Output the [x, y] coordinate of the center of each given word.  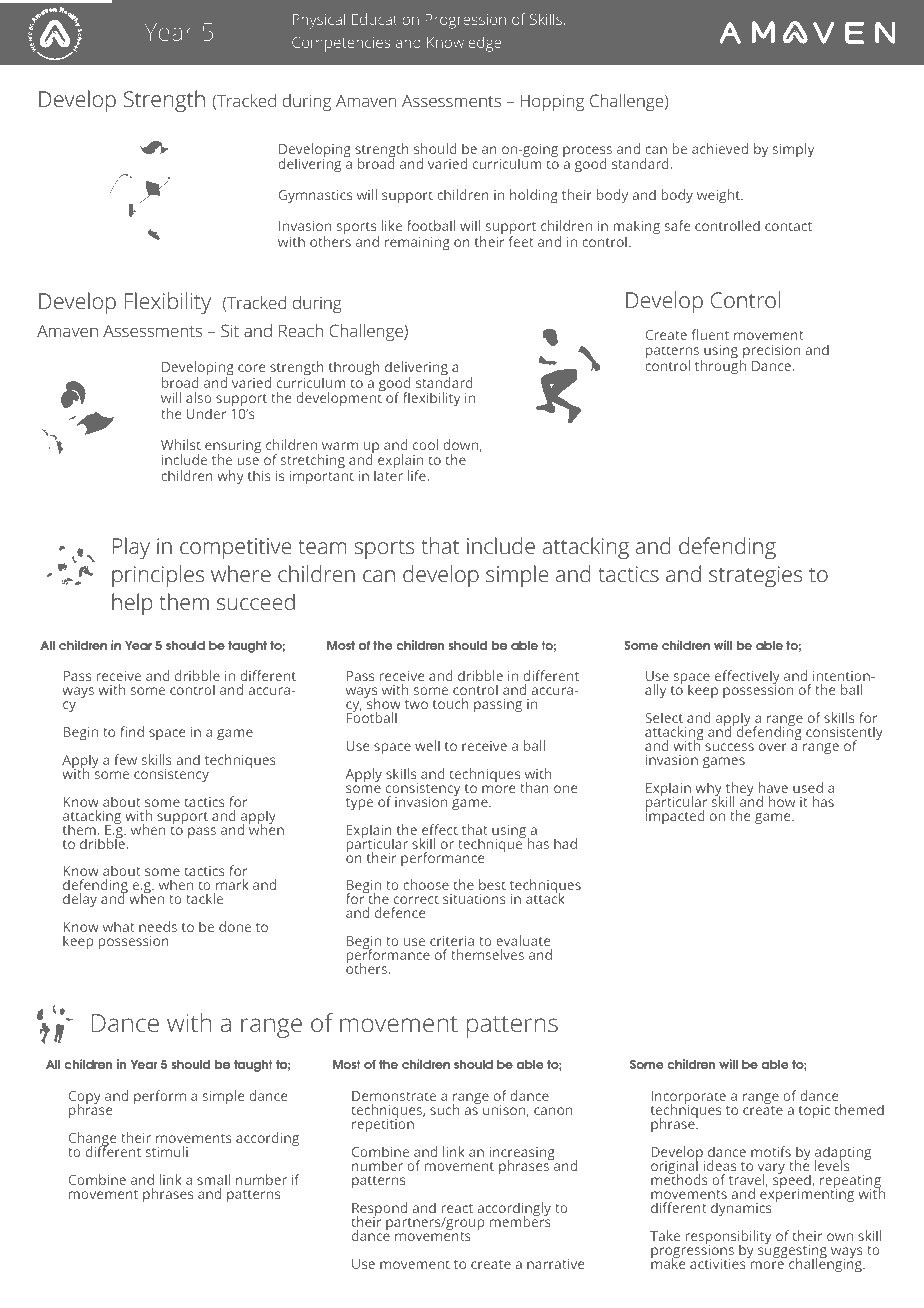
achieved [720, 148]
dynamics [741, 1209]
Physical [319, 21]
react [457, 1208]
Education [385, 19]
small [213, 1179]
